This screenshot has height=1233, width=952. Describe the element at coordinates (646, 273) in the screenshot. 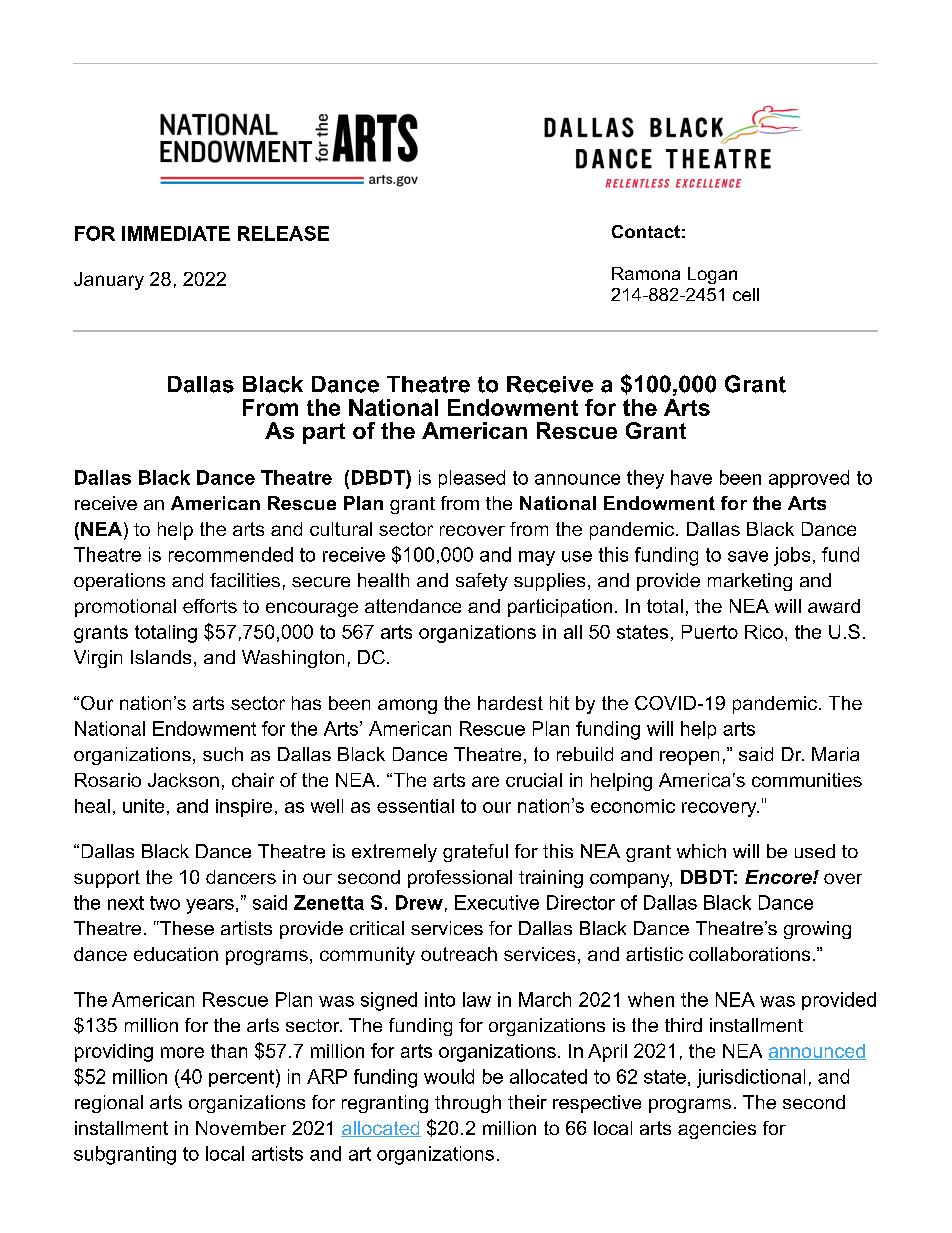

I see `Ramona` at that location.
